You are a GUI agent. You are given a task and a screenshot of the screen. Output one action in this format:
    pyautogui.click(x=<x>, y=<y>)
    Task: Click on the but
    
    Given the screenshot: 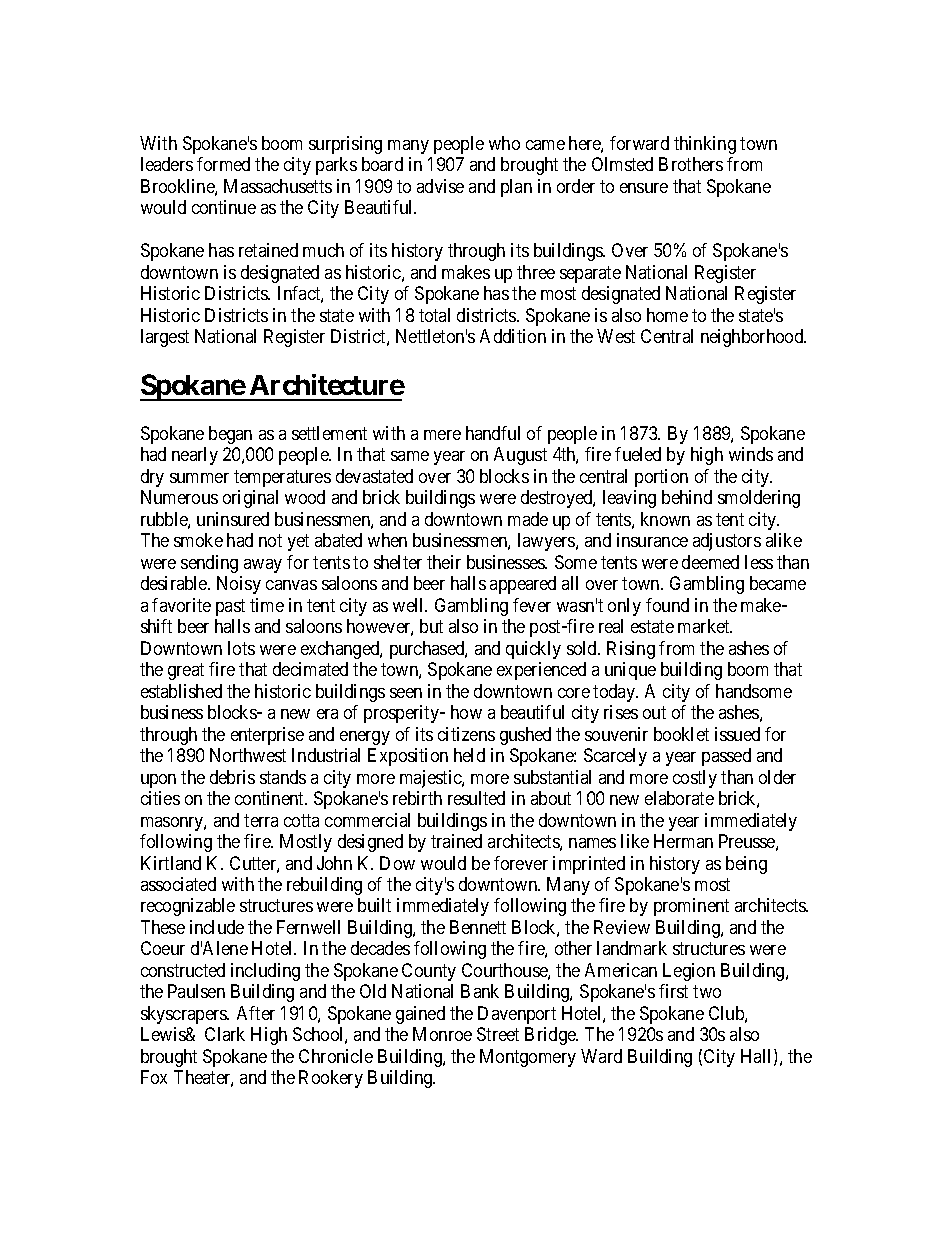 What is the action you would take?
    pyautogui.click(x=431, y=626)
